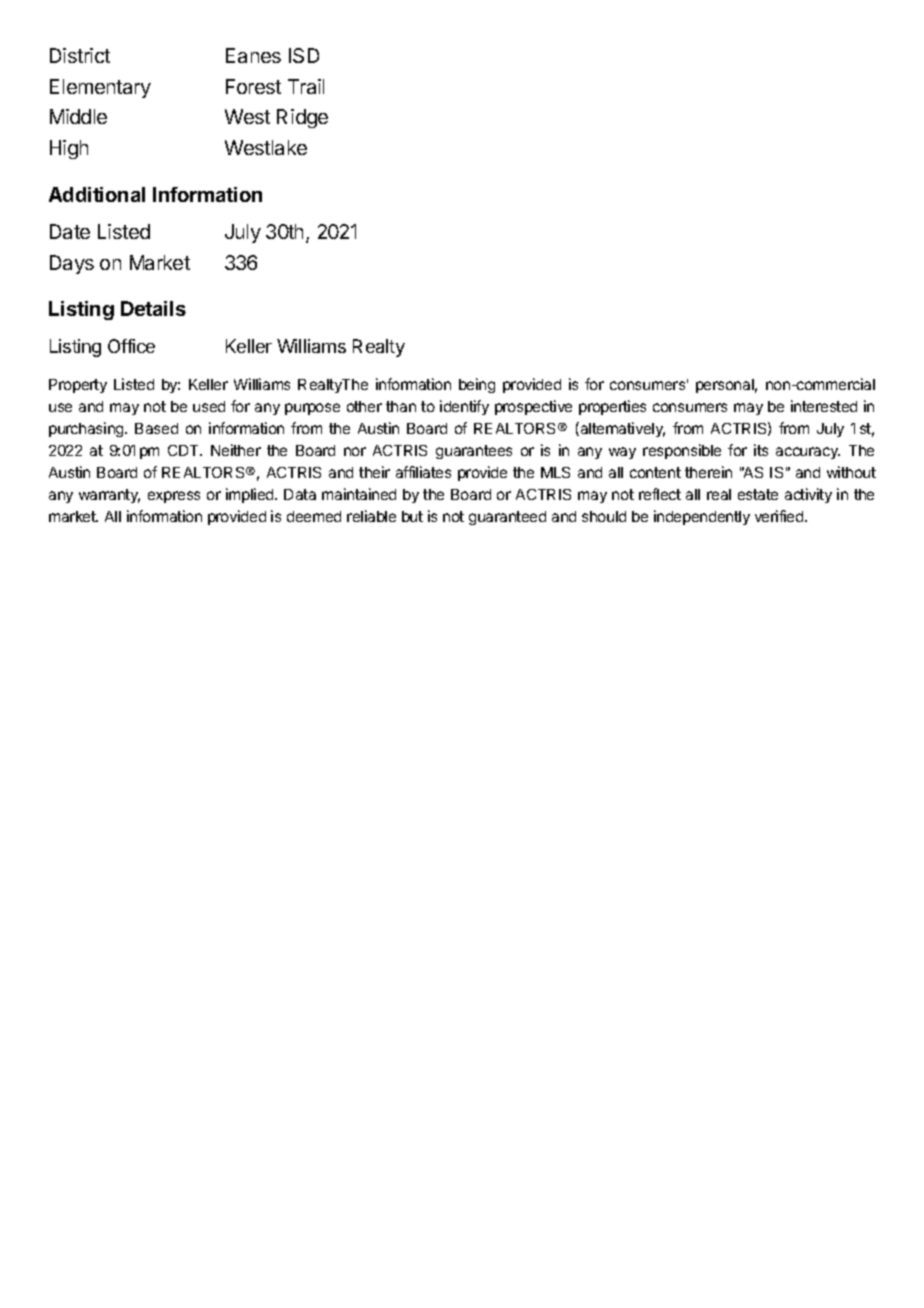  I want to click on interested, so click(824, 406).
